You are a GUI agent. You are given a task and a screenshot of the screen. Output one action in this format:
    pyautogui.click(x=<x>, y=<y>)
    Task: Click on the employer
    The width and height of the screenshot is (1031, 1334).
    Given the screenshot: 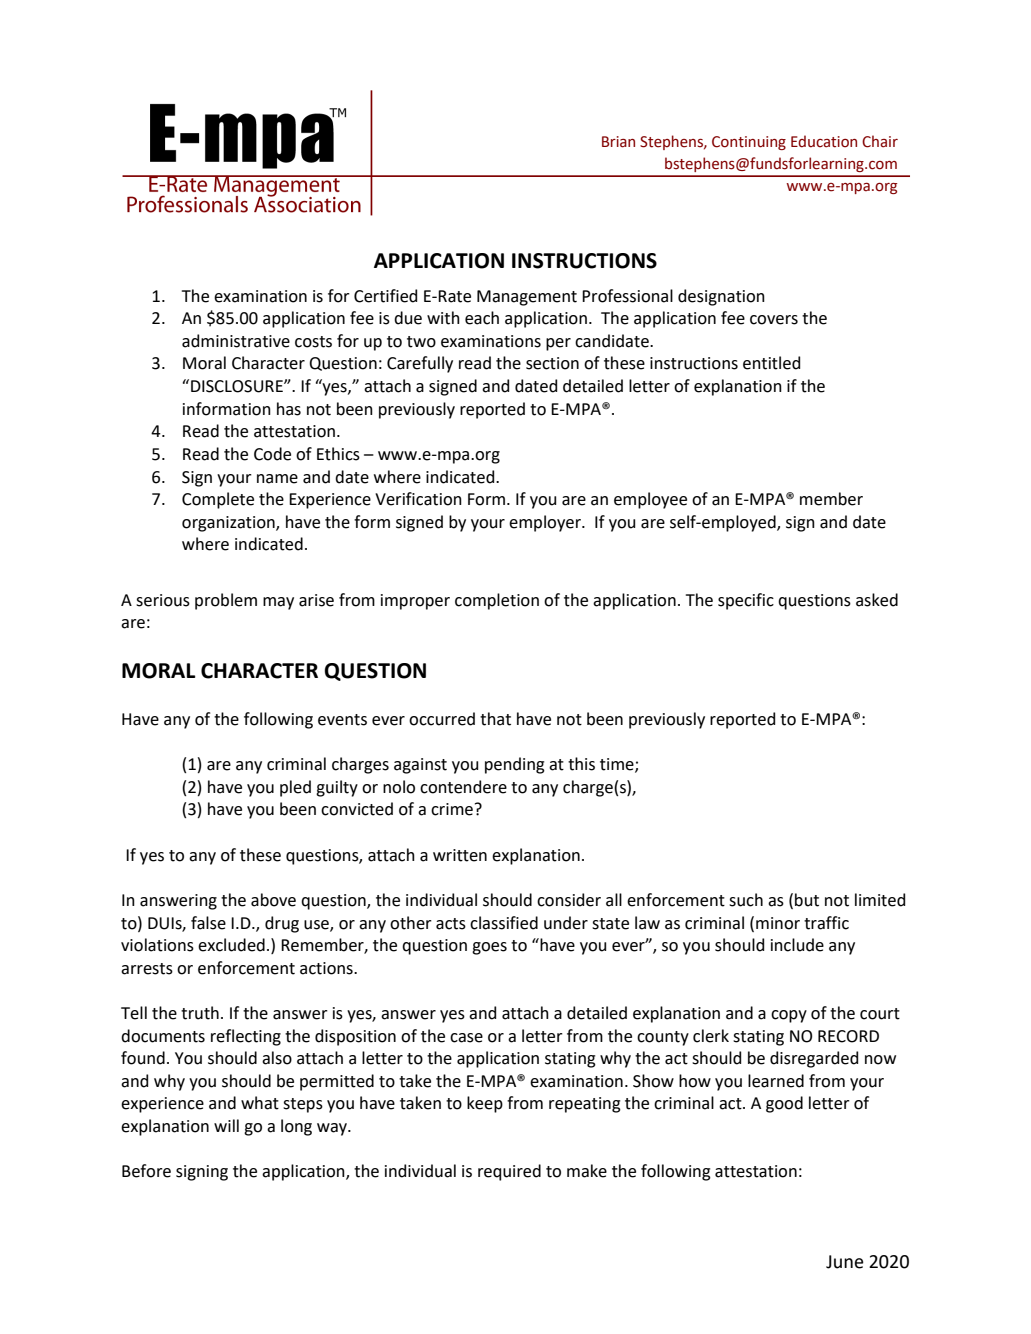 What is the action you would take?
    pyautogui.click(x=546, y=523)
